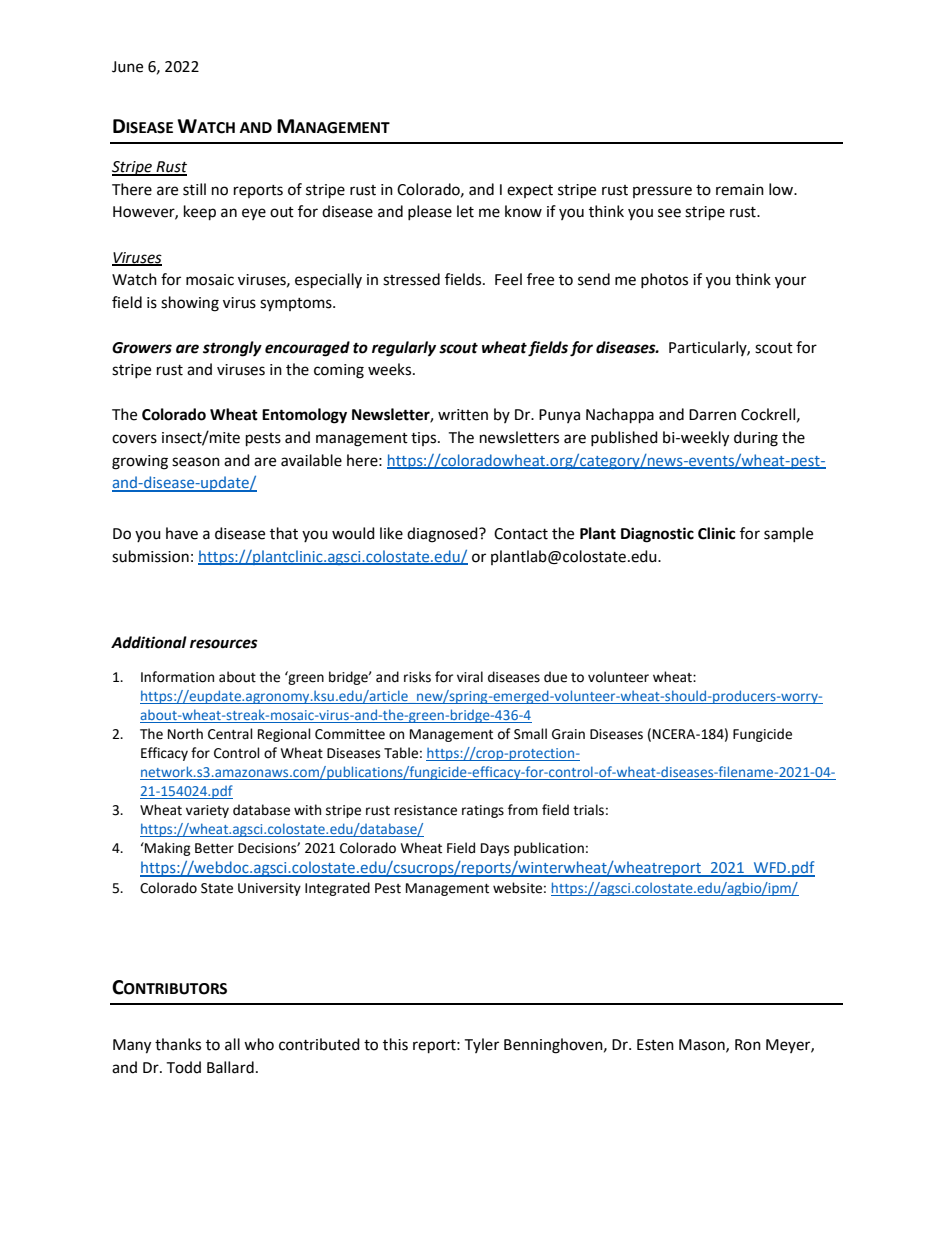 The image size is (952, 1233). What do you see at coordinates (740, 190) in the screenshot?
I see `remain` at bounding box center [740, 190].
